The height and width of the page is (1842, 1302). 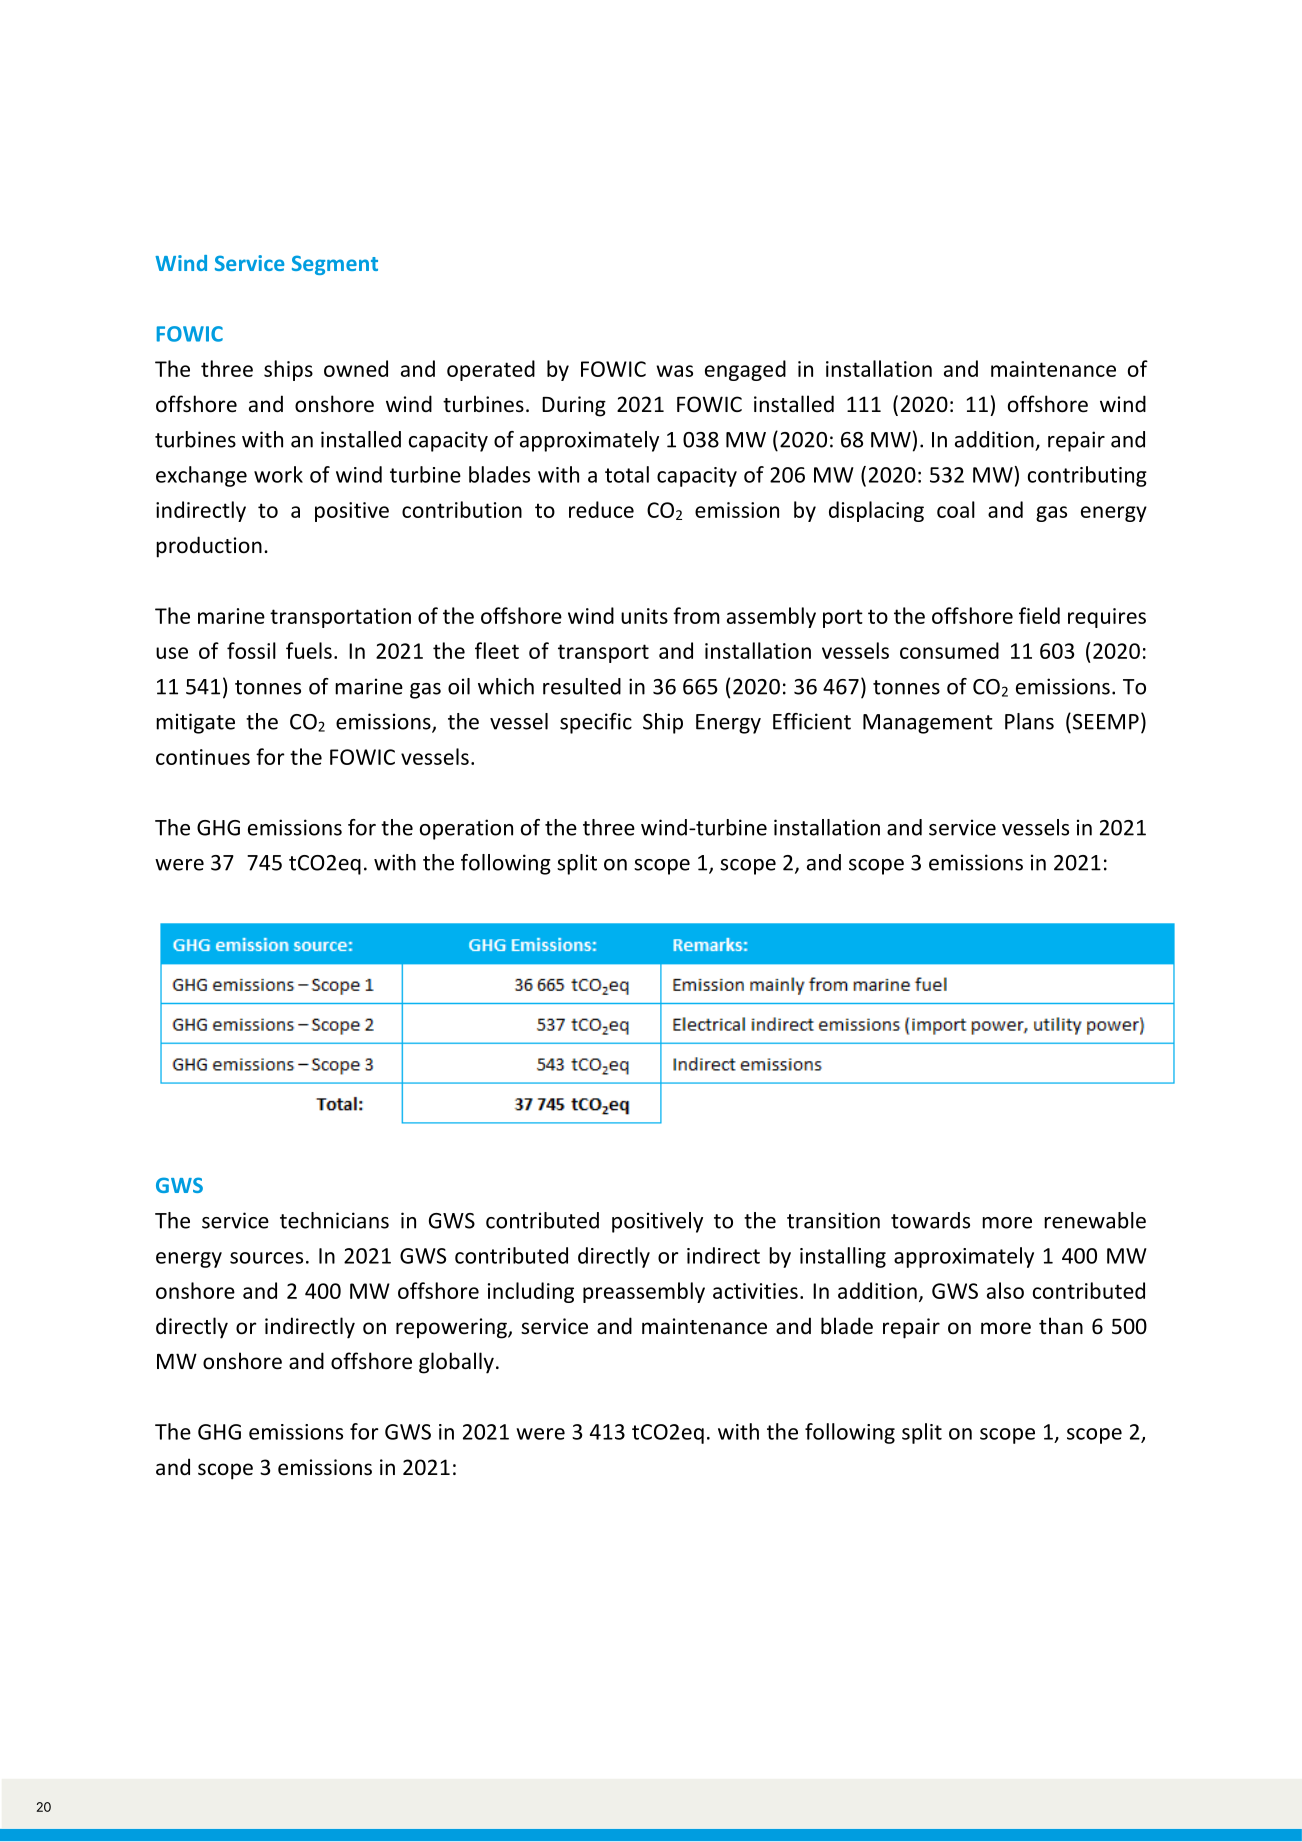 I want to click on Segment, so click(x=335, y=265).
